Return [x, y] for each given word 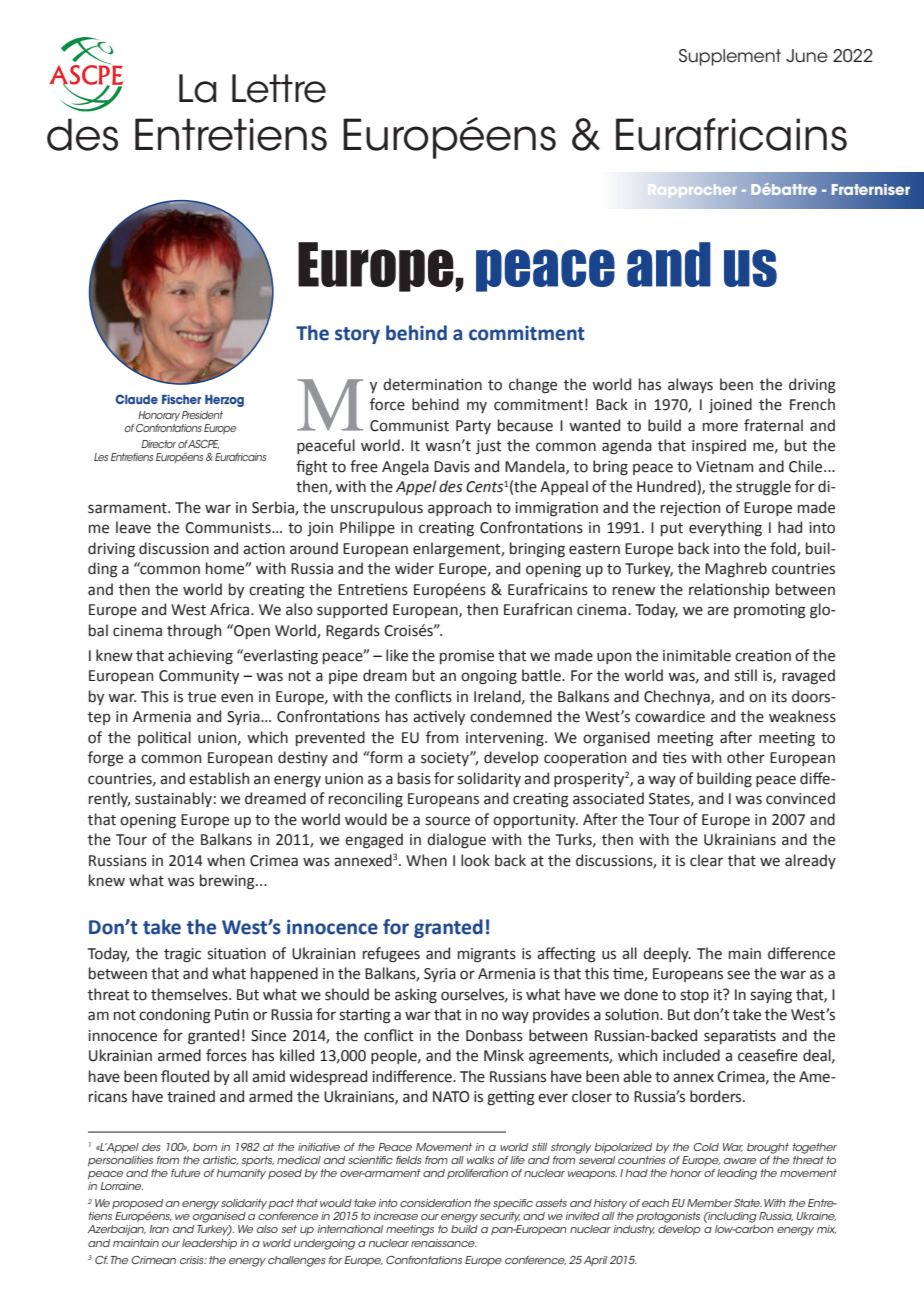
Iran [159, 1229]
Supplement [730, 57]
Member [709, 1203]
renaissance [443, 1243]
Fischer [181, 399]
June [807, 56]
